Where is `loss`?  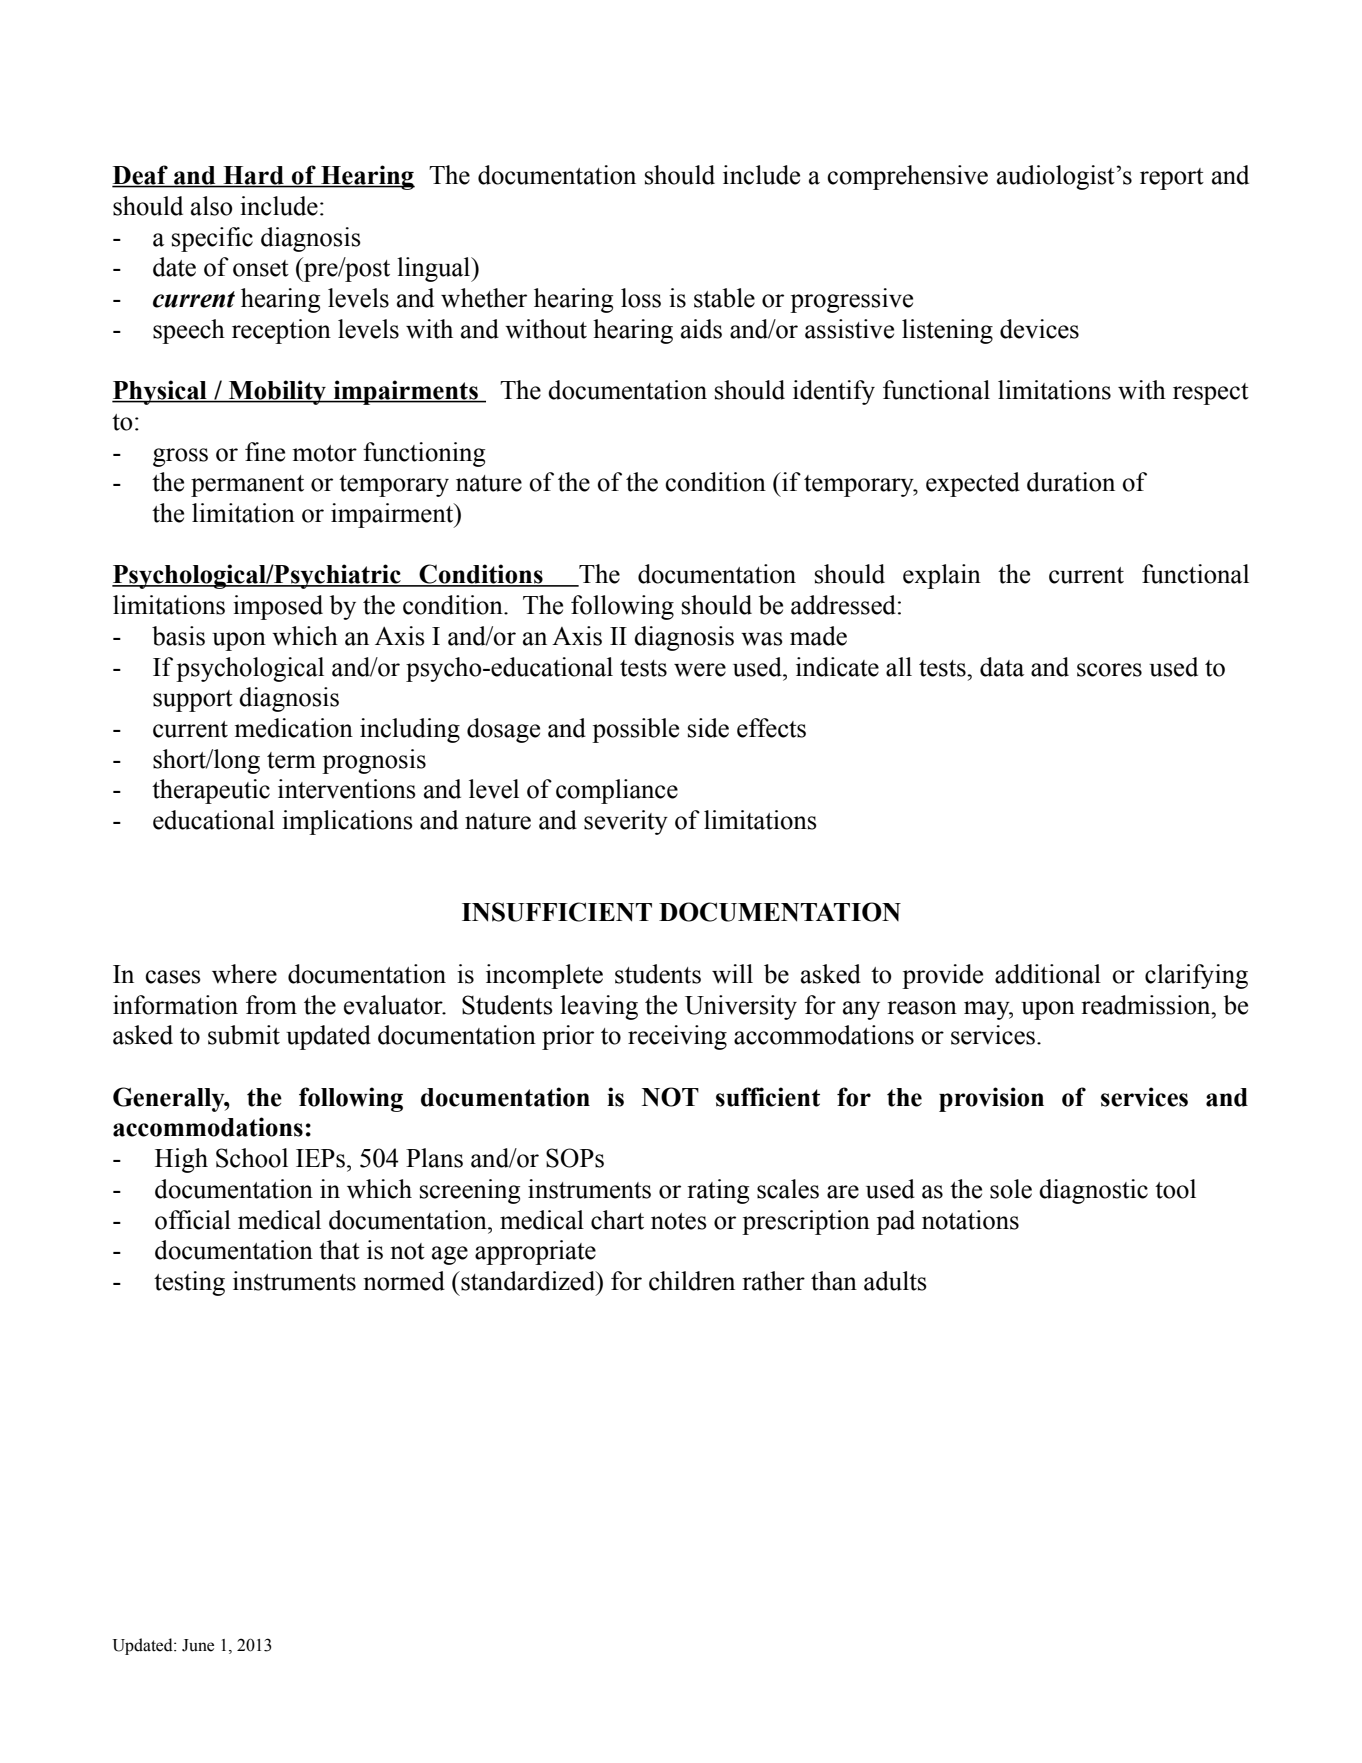
loss is located at coordinates (641, 298).
